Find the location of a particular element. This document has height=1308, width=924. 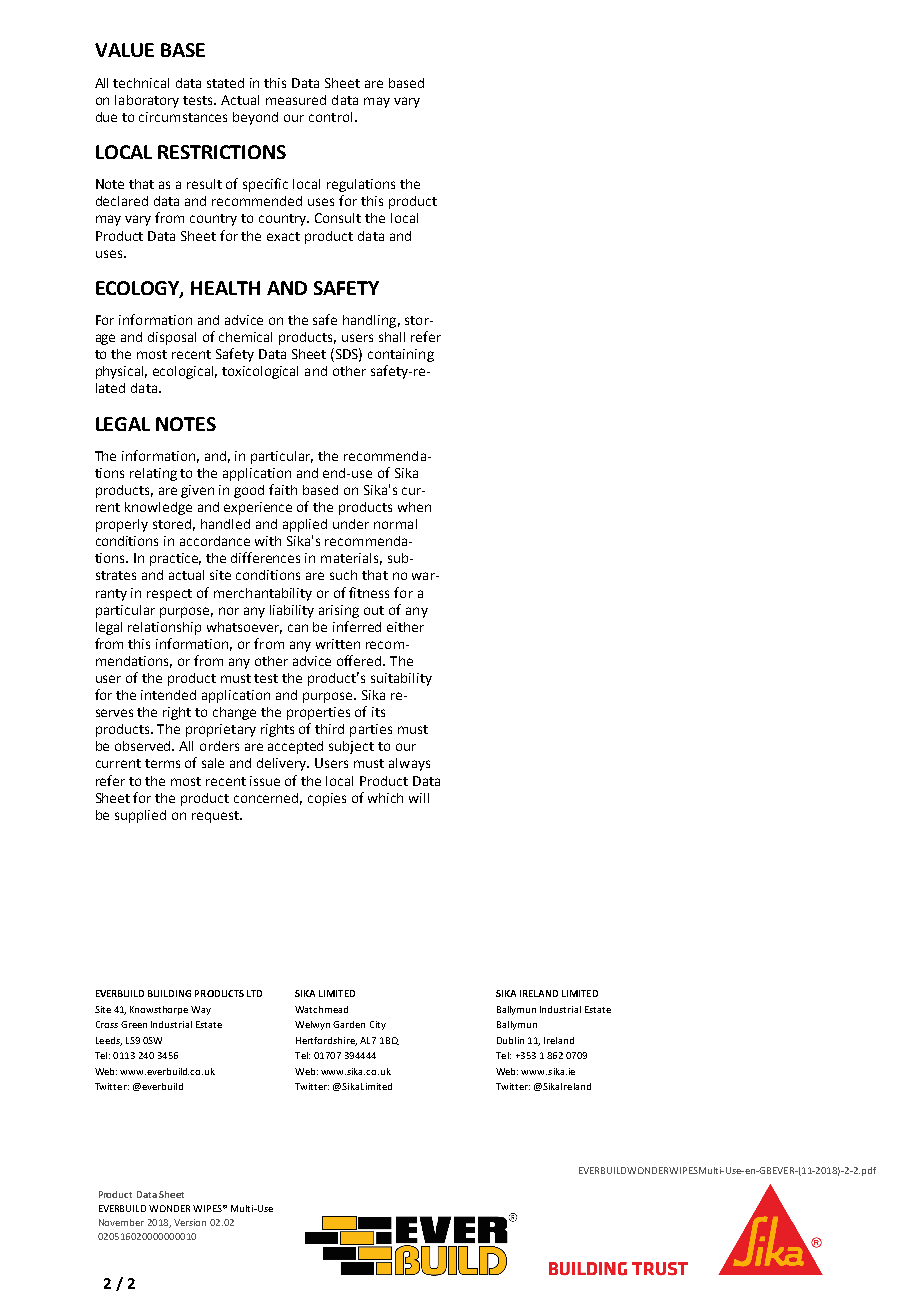

can is located at coordinates (298, 628).
